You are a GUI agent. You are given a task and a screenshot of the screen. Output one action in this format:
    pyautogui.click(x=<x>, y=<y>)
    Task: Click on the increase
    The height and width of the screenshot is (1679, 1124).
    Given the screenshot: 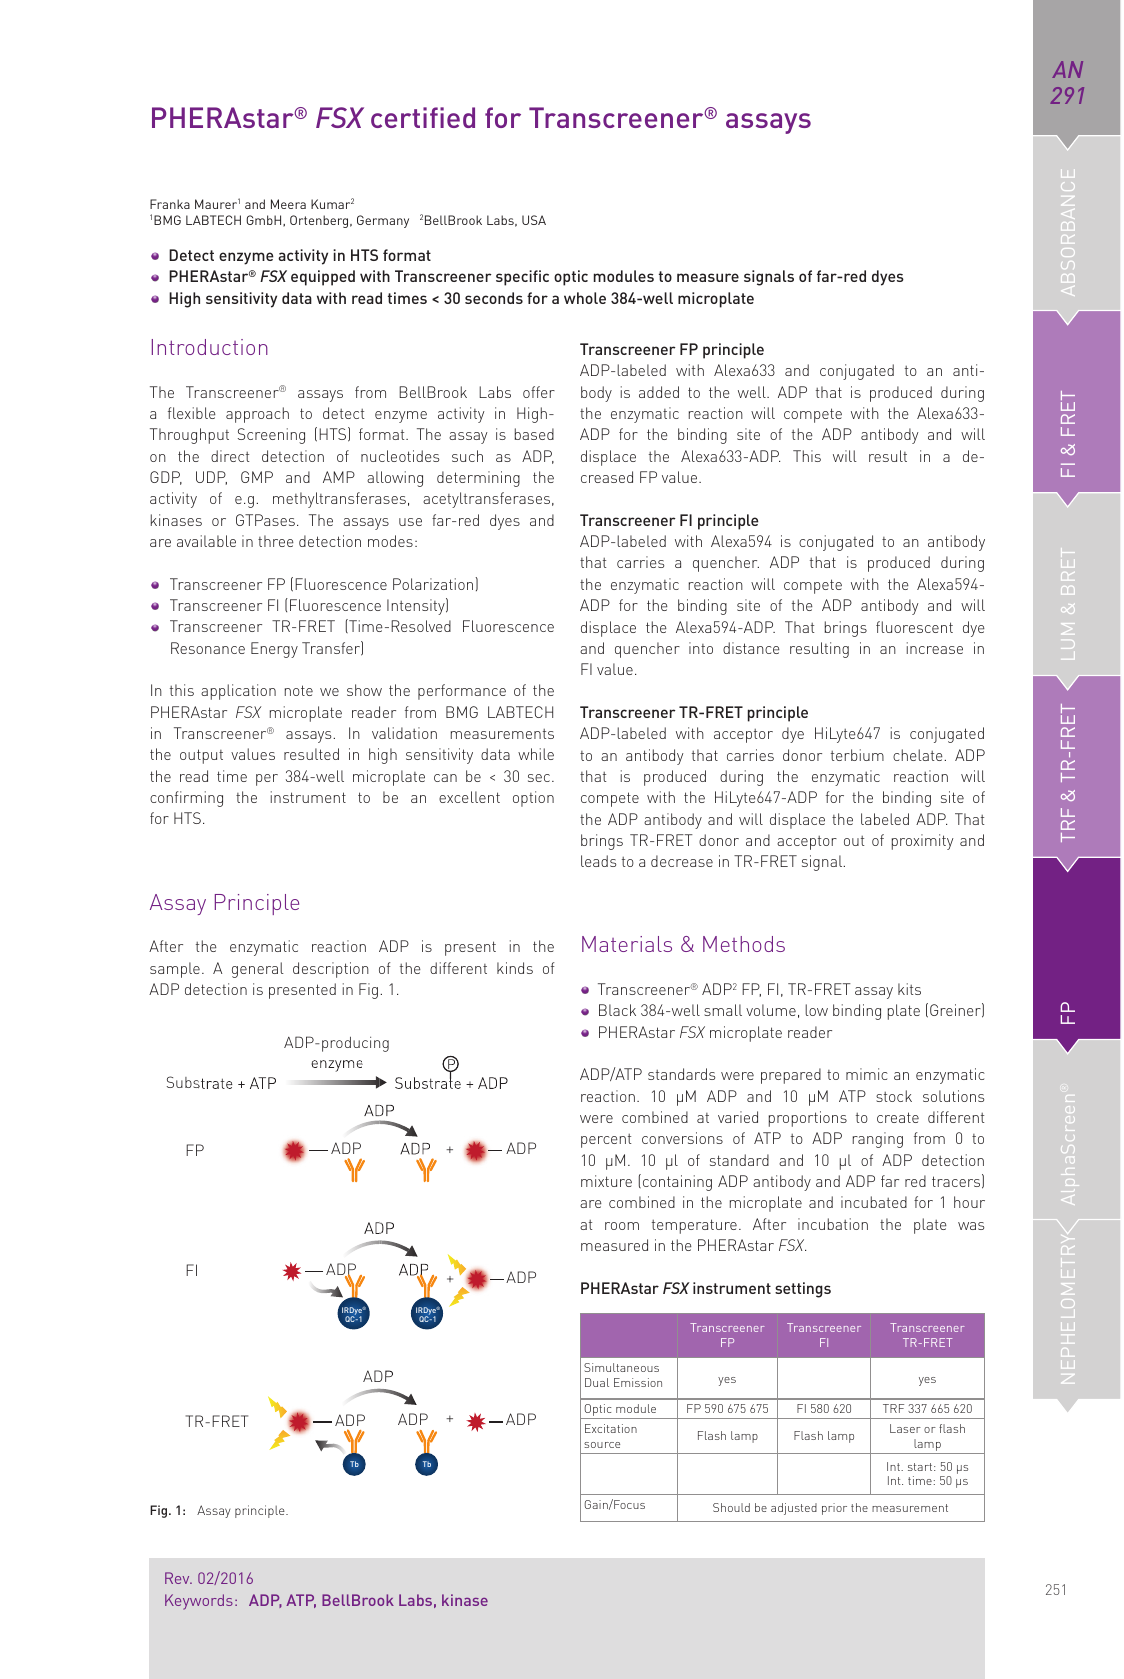 What is the action you would take?
    pyautogui.click(x=935, y=648)
